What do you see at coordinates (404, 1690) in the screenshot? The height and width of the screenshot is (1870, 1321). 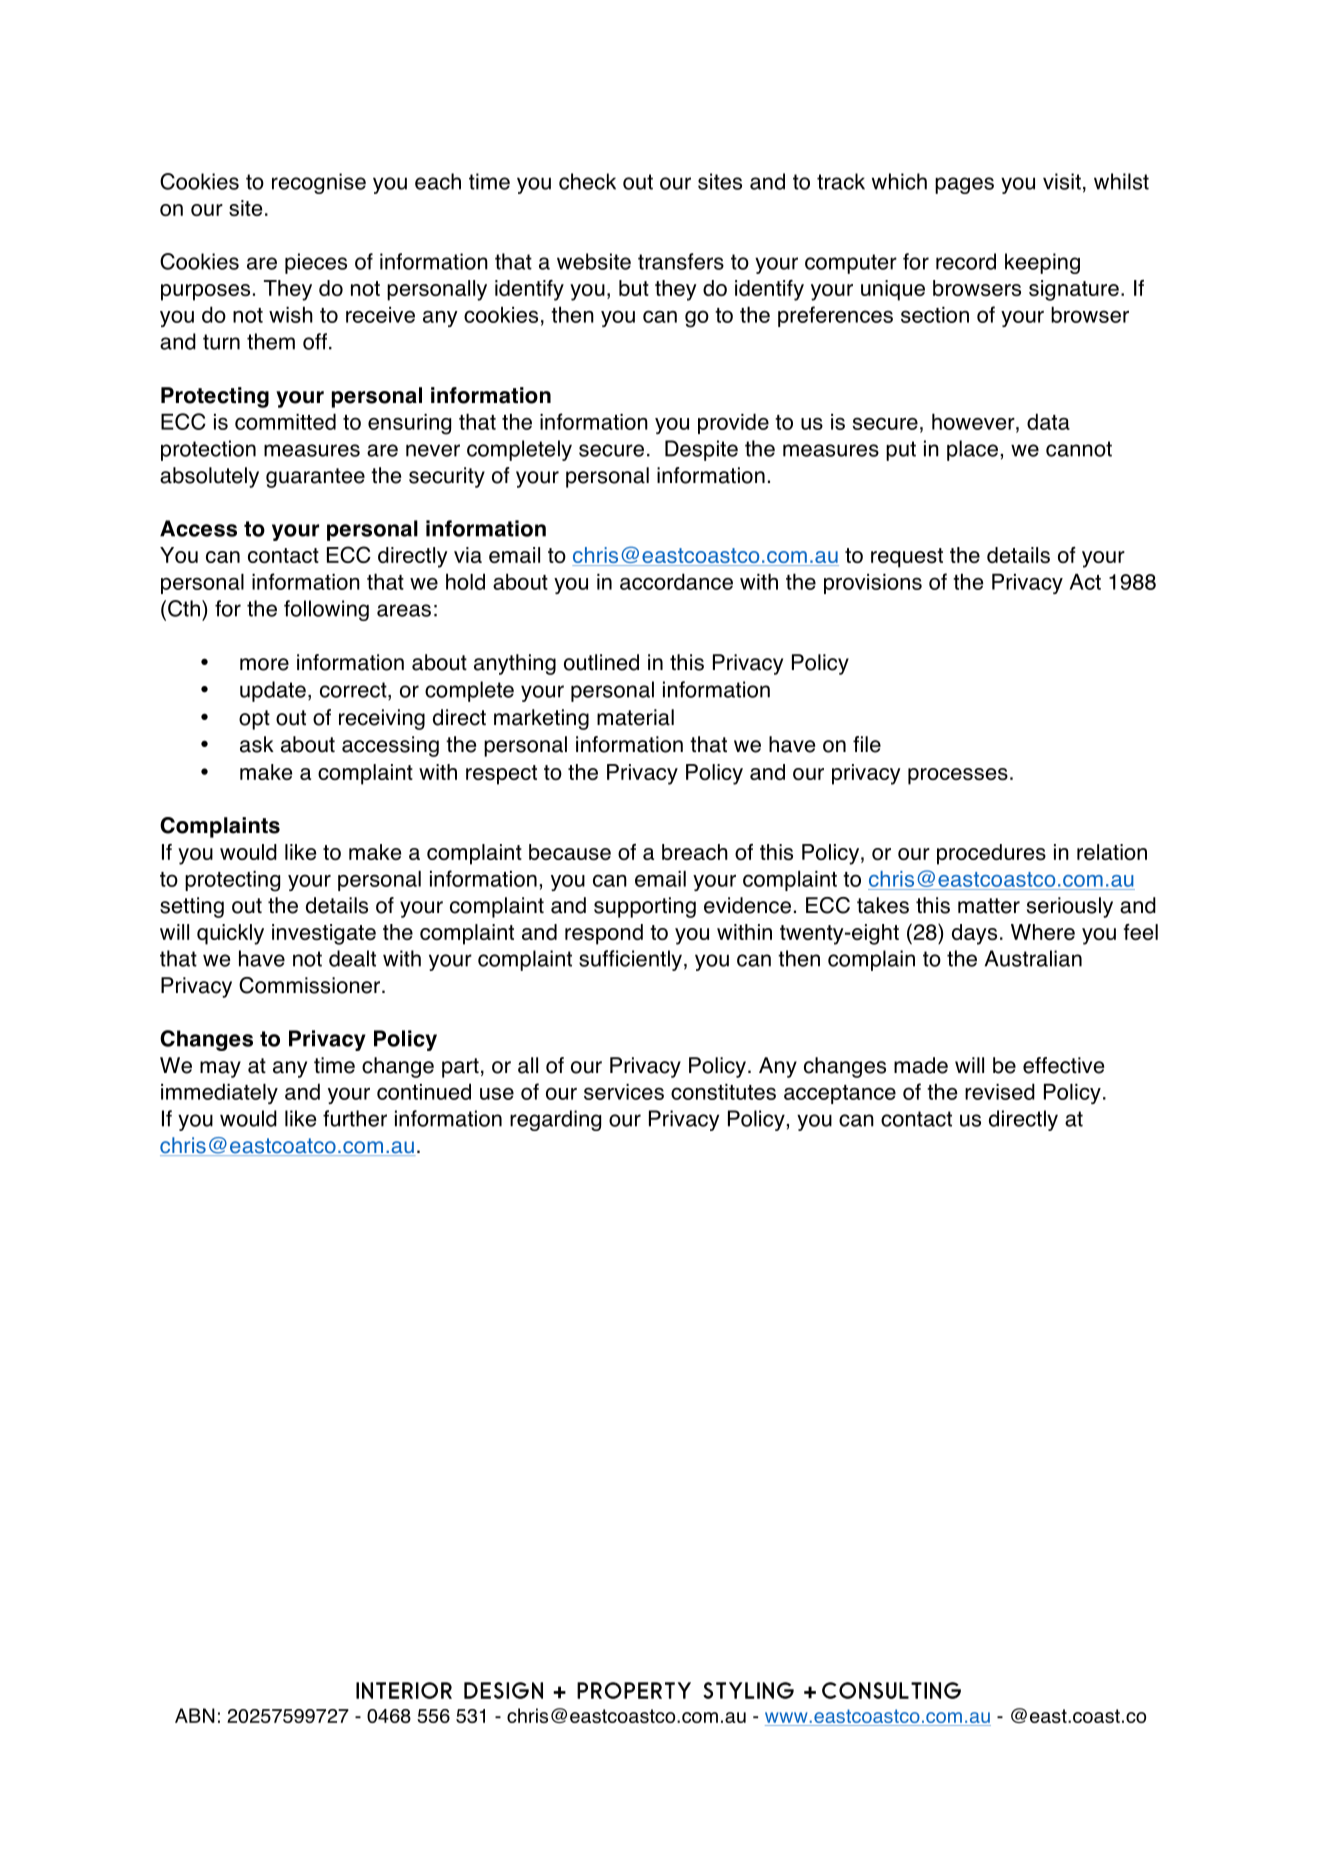 I see `INTERIOR` at bounding box center [404, 1690].
